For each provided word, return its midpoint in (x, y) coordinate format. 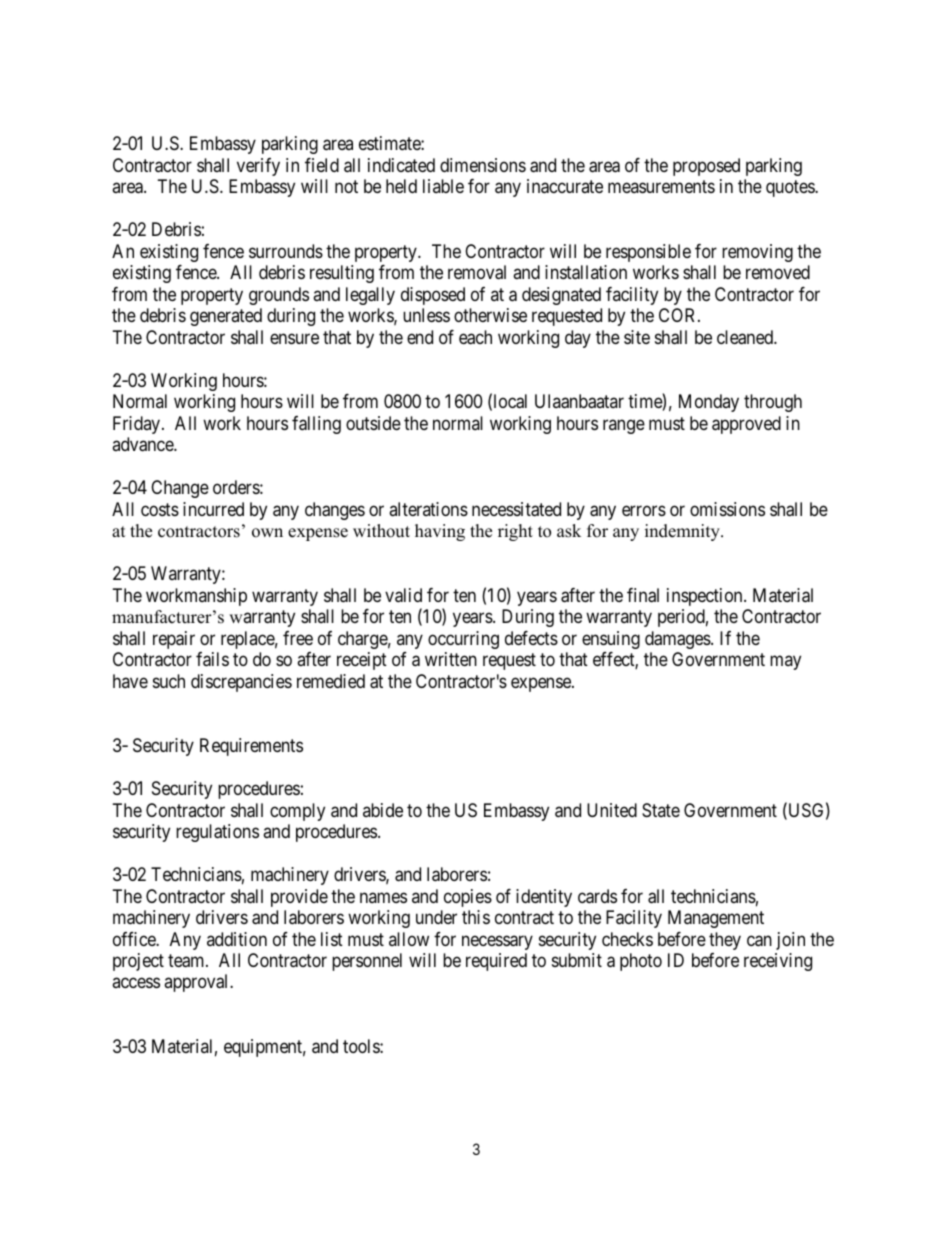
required (496, 962)
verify (258, 167)
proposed (706, 167)
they (725, 941)
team (187, 961)
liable (443, 186)
